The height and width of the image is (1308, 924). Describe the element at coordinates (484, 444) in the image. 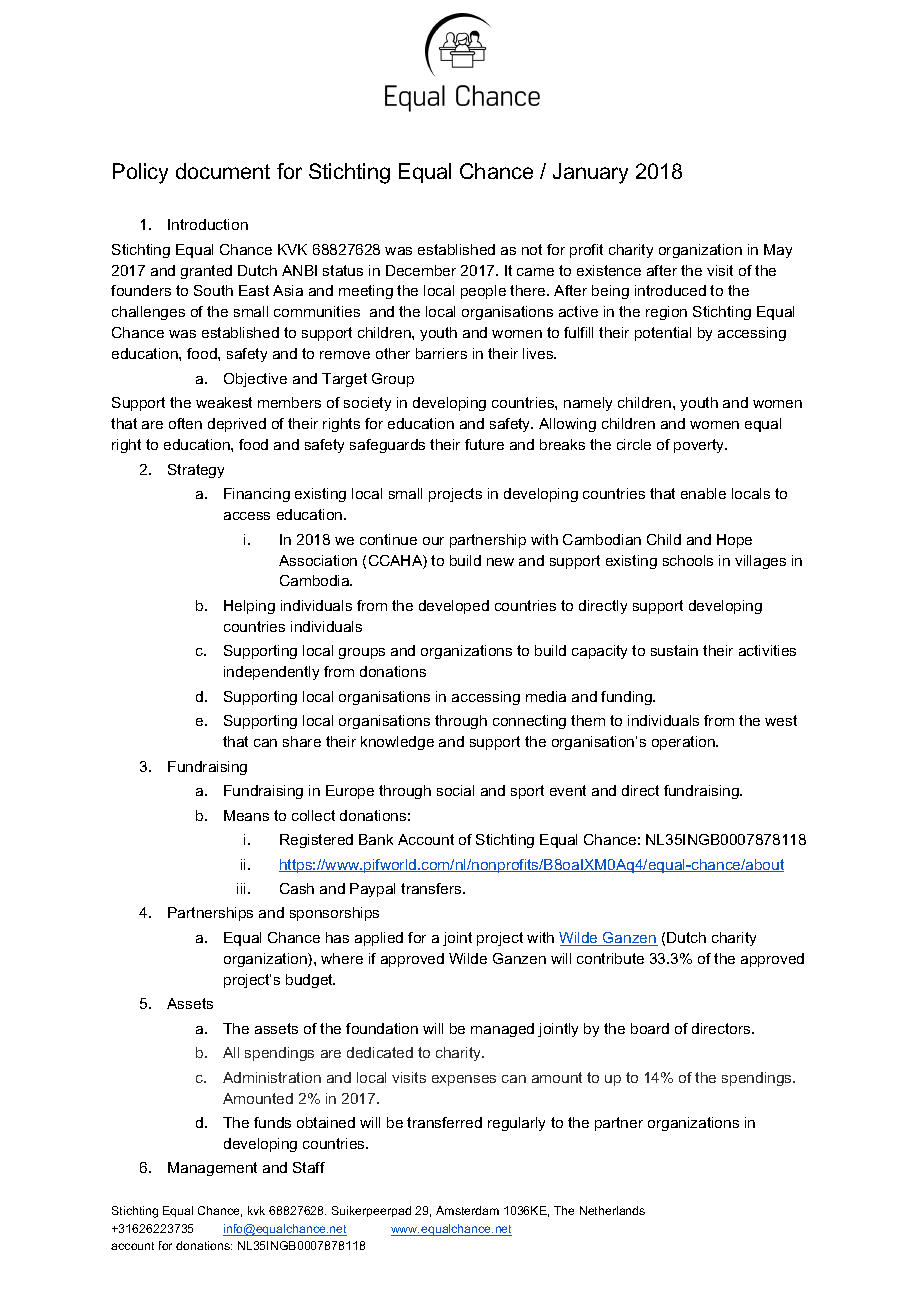

I see `future` at that location.
